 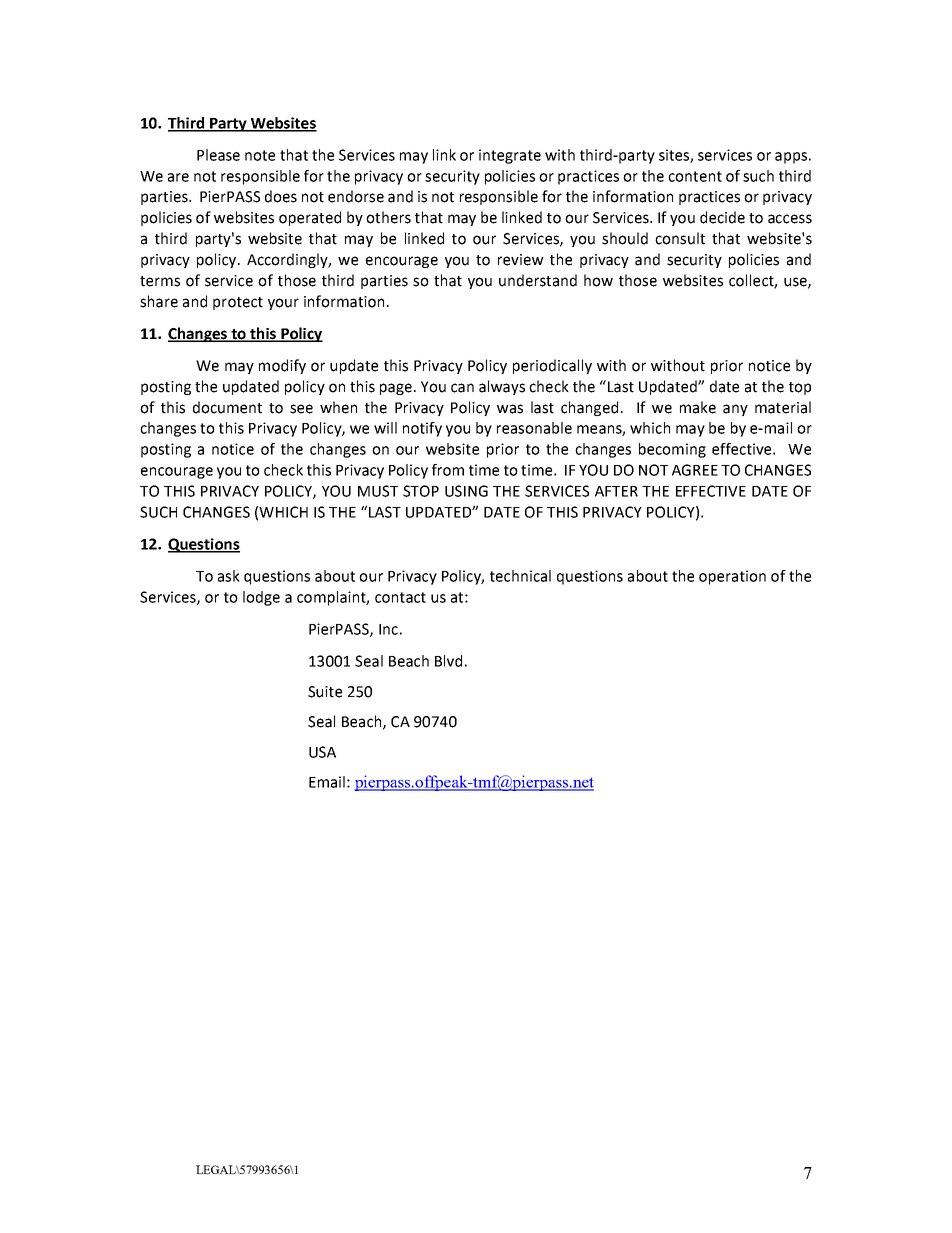 I want to click on from, so click(x=448, y=470).
